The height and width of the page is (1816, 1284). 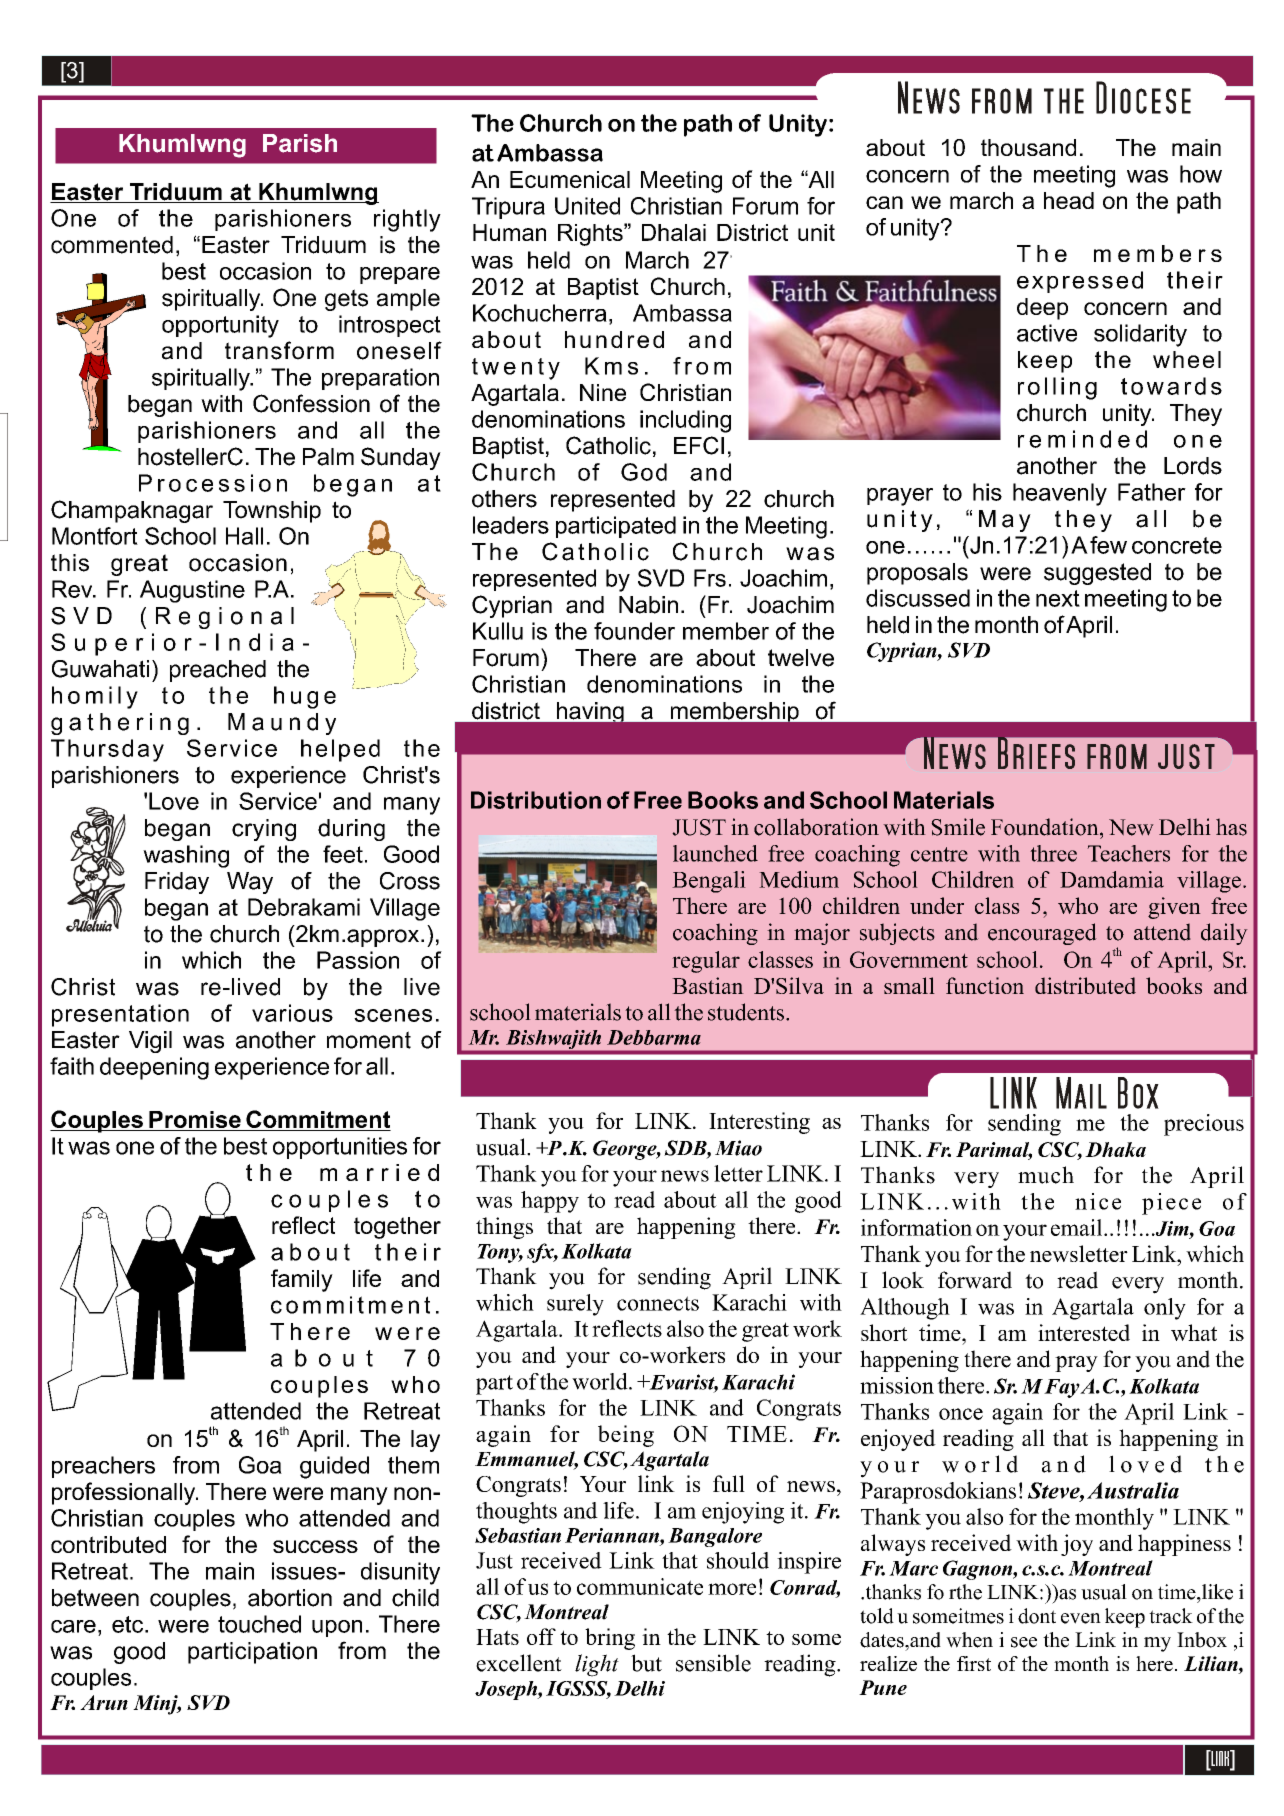 I want to click on even, so click(x=1081, y=1618).
